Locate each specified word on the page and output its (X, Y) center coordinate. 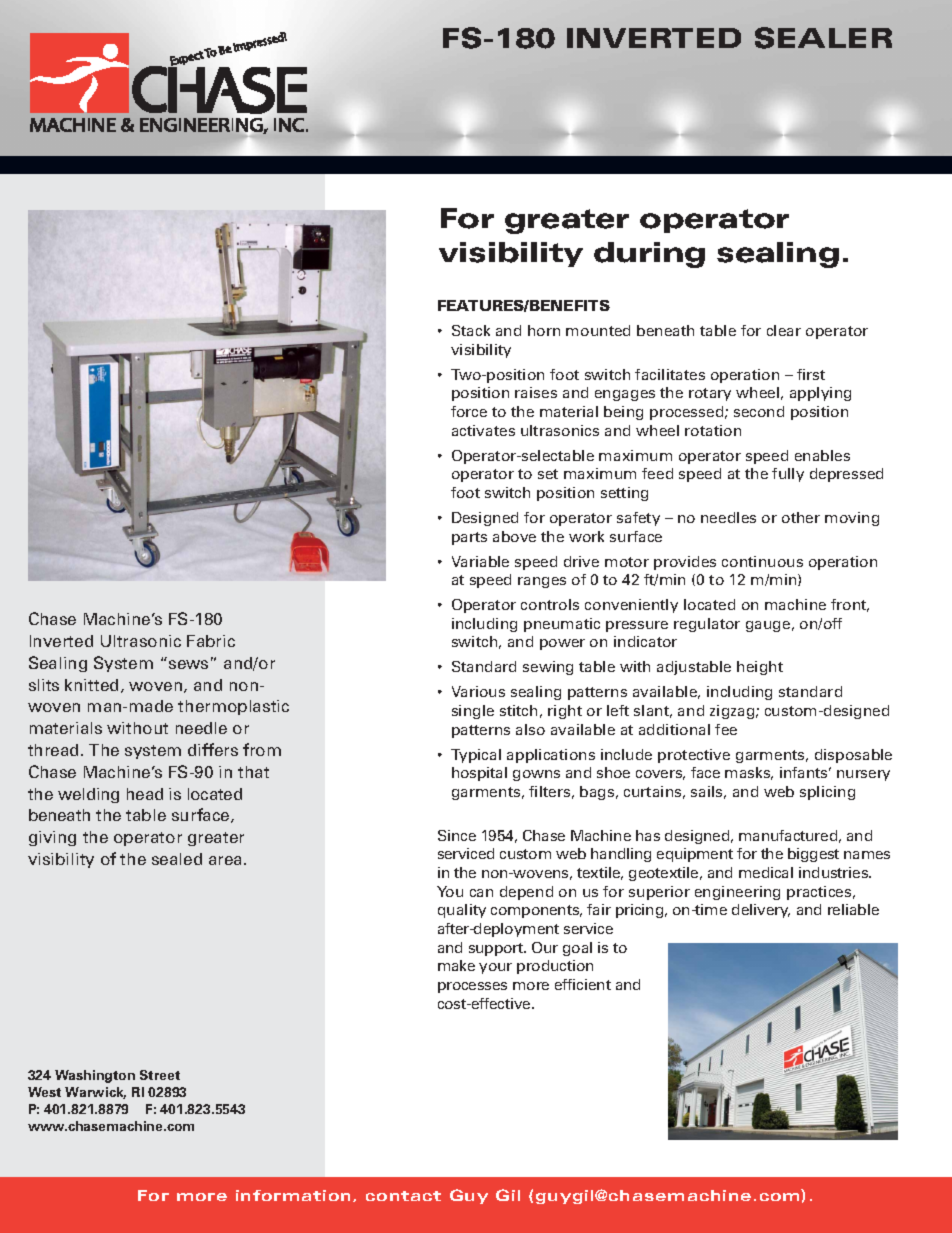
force (469, 411)
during (649, 255)
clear (784, 330)
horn (544, 330)
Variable (480, 561)
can (481, 893)
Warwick (95, 1093)
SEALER (823, 38)
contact (403, 1196)
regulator (707, 625)
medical (766, 872)
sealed (177, 859)
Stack (471, 330)
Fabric (211, 641)
